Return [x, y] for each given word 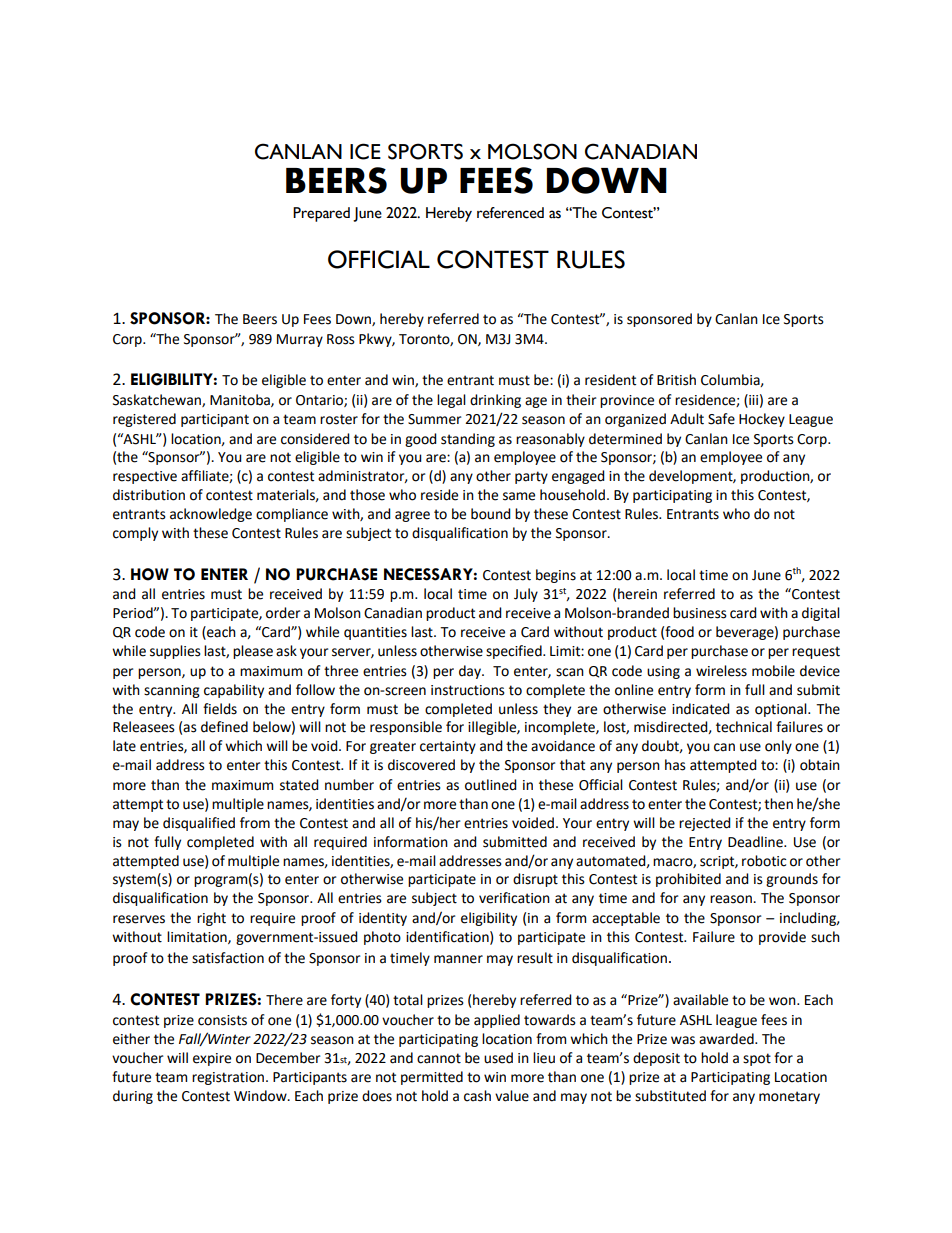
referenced [510, 213]
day [471, 672]
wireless [721, 671]
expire [212, 1059]
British [676, 380]
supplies [175, 652]
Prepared [321, 214]
